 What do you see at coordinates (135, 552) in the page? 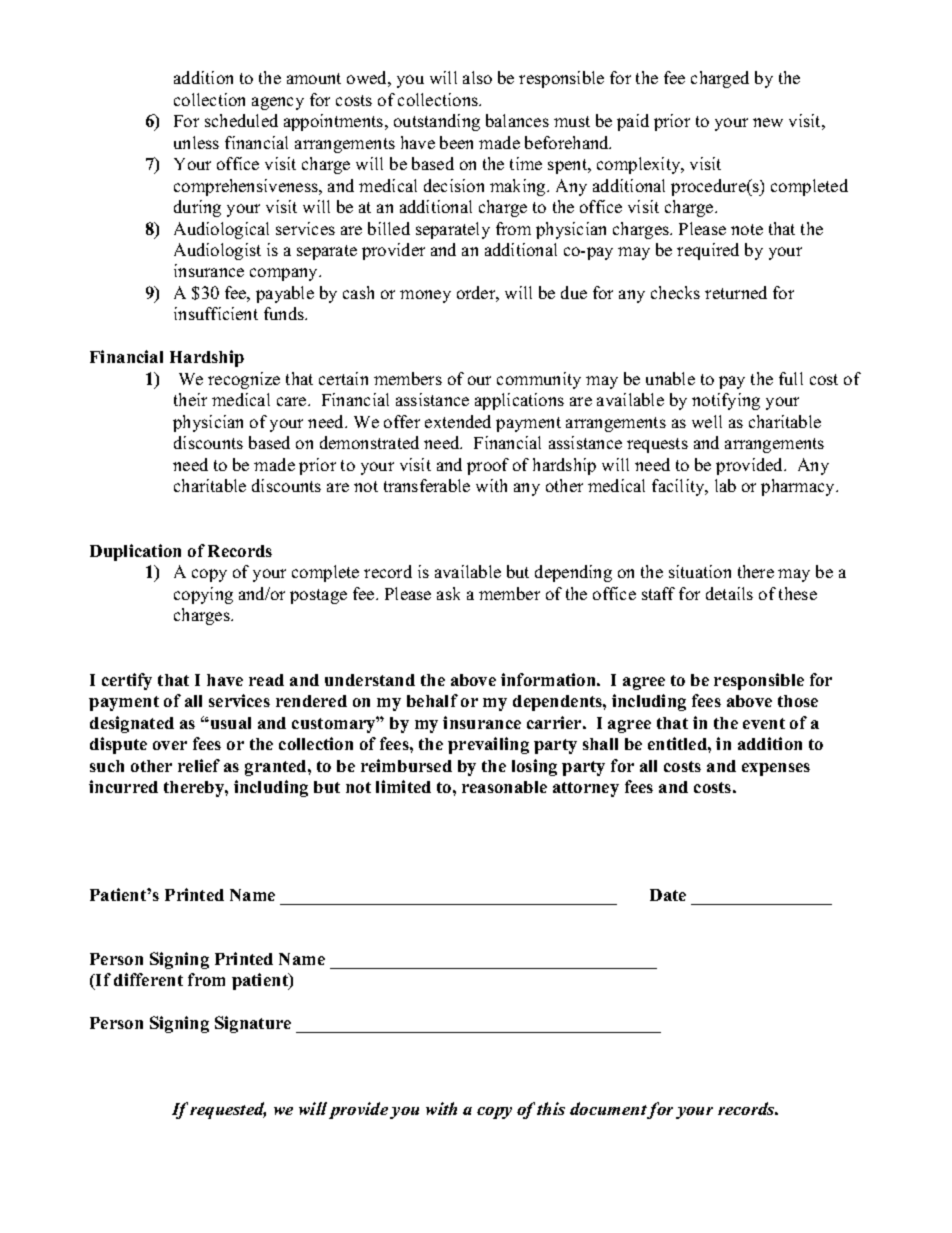
I see `Duplication` at bounding box center [135, 552].
